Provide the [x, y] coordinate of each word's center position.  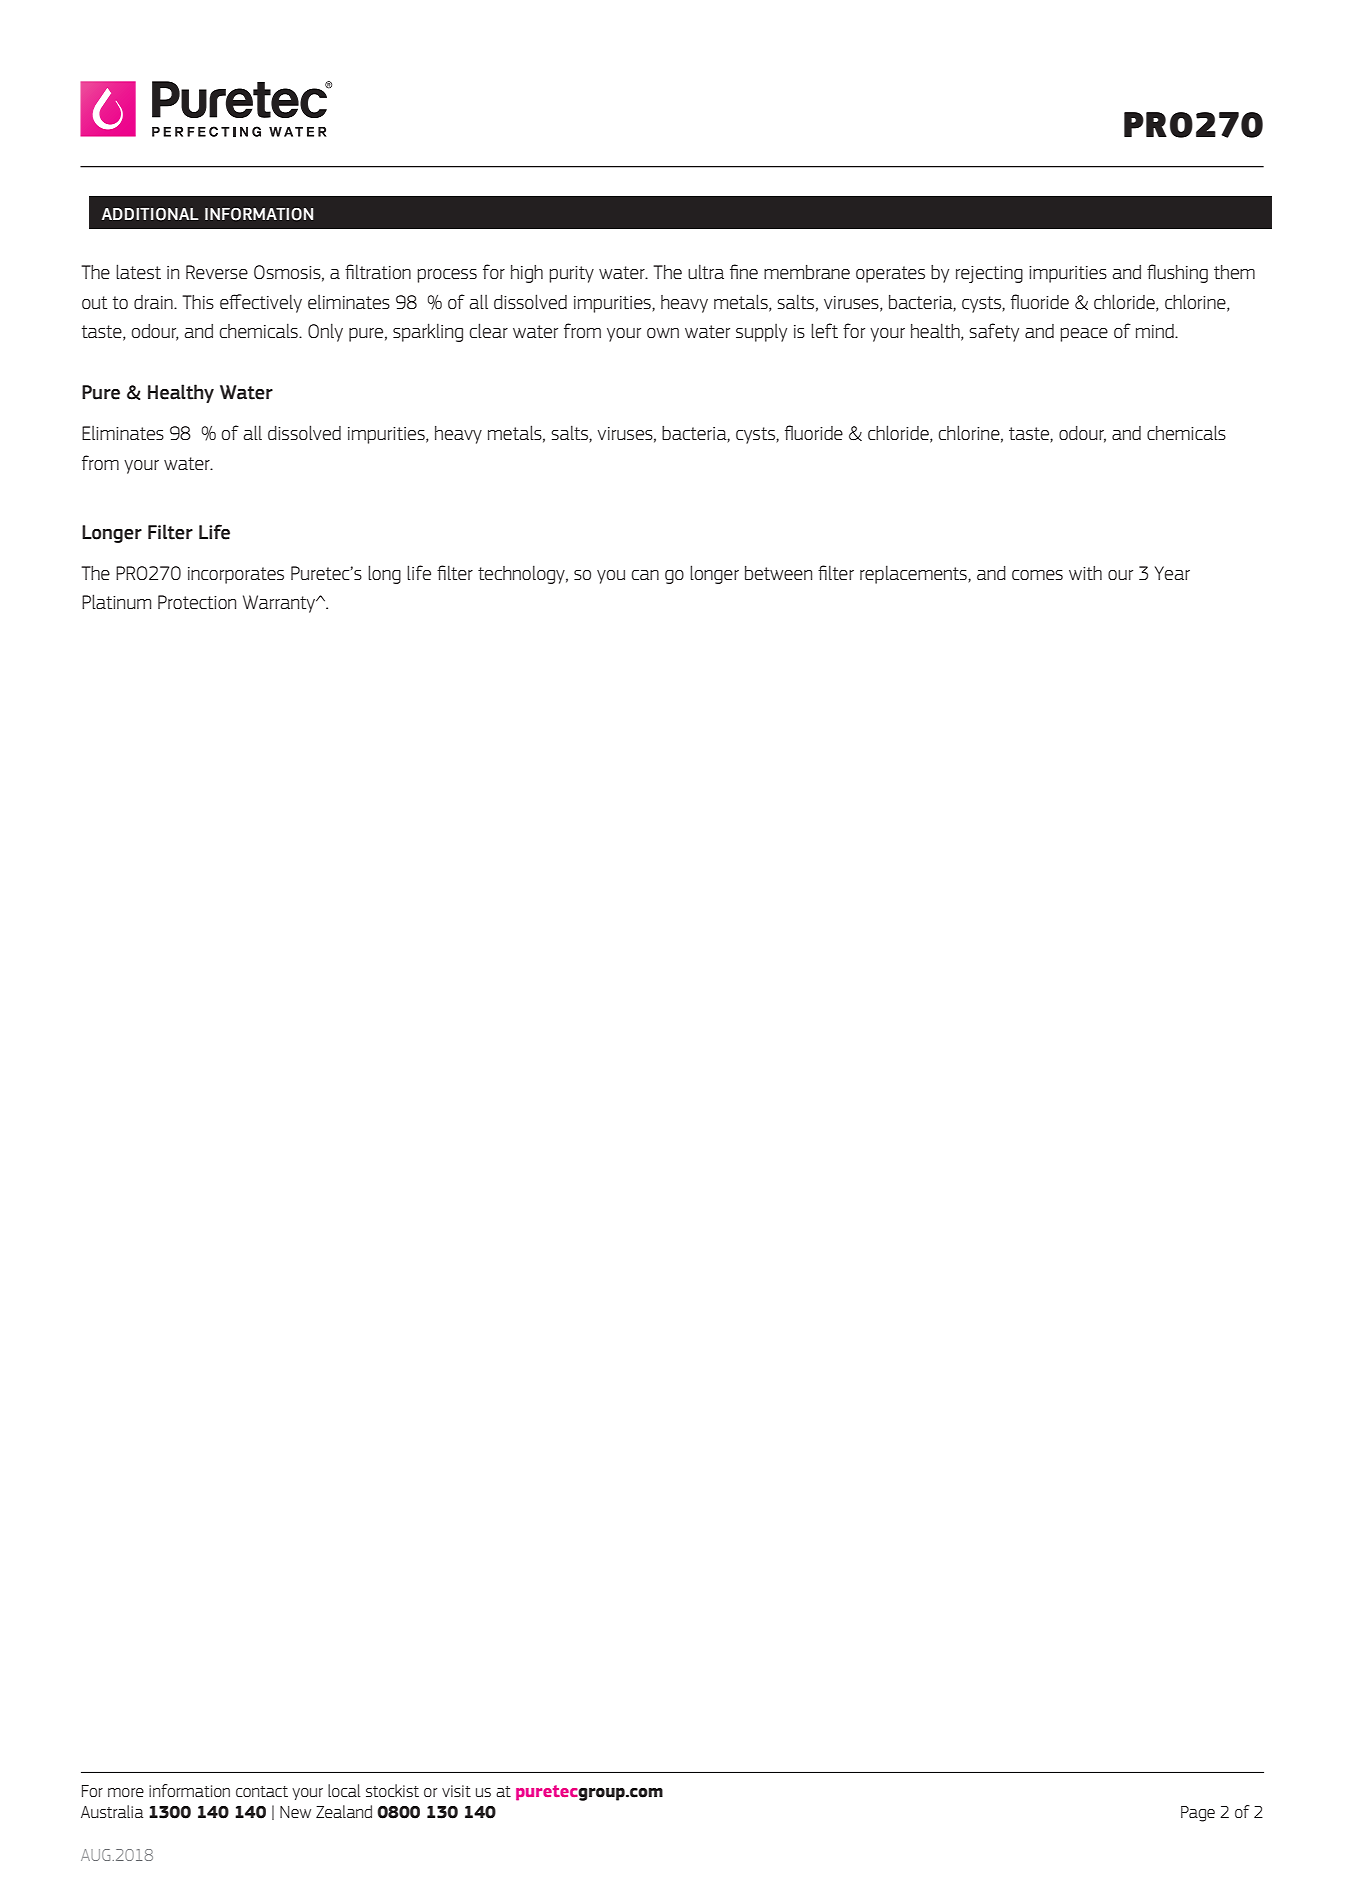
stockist [392, 1790]
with [1085, 573]
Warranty [280, 604]
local [344, 1790]
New [295, 1812]
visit [456, 1791]
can [645, 575]
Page [1198, 1814]
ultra [706, 271]
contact [262, 1791]
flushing [1177, 273]
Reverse [217, 272]
